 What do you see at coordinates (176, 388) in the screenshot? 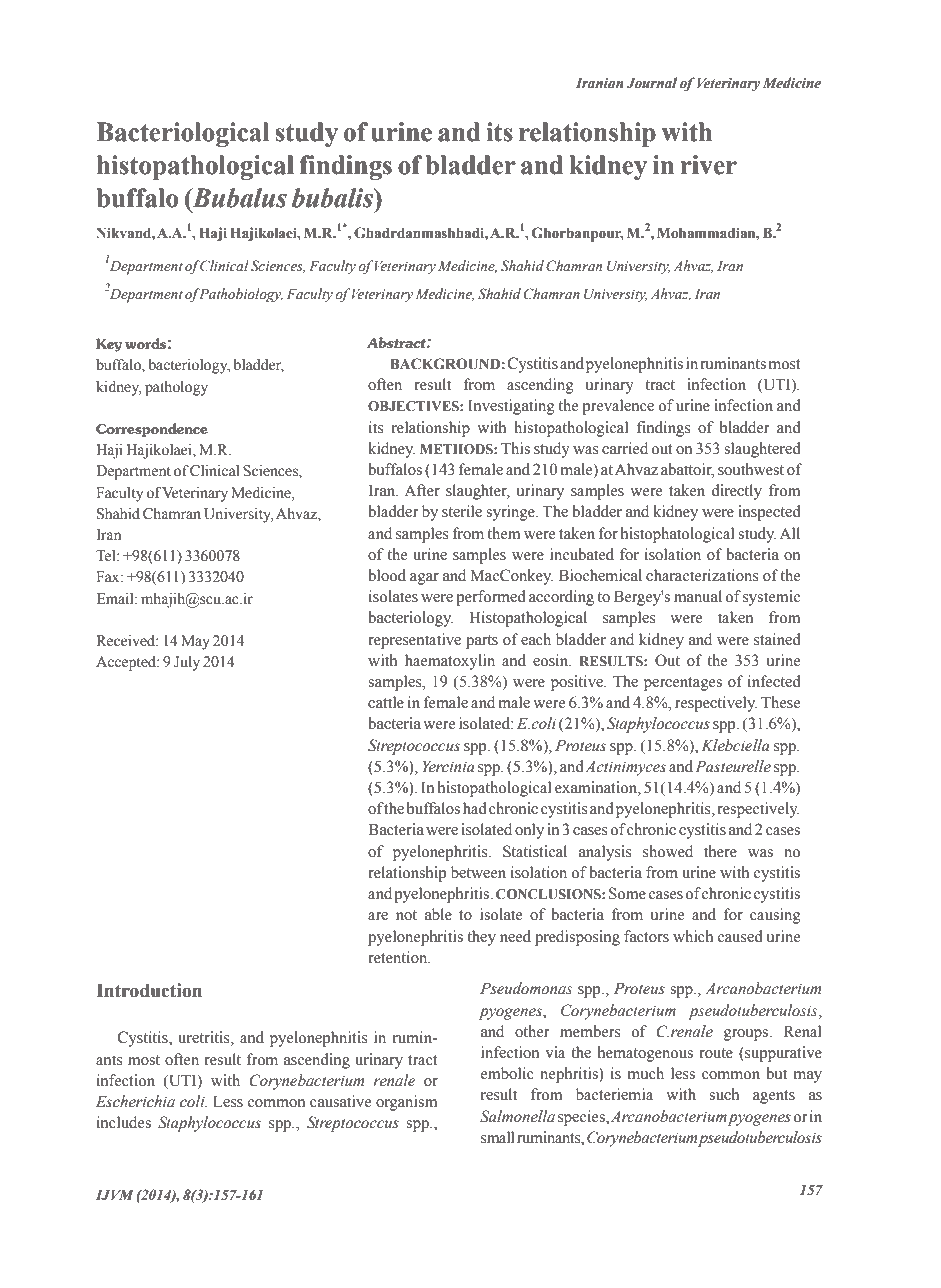
I see `pathology` at bounding box center [176, 388].
